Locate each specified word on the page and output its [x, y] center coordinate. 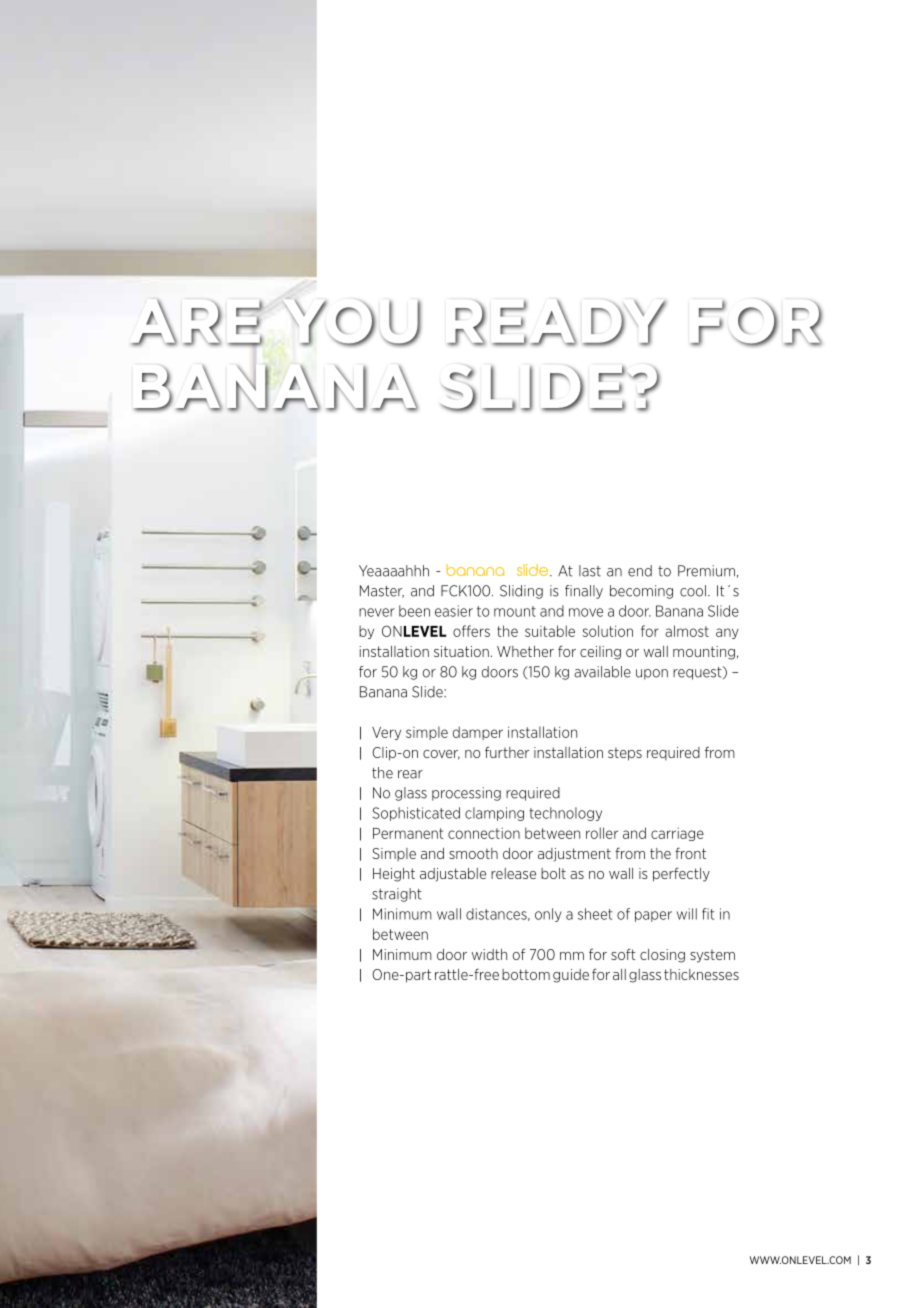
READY [557, 322]
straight [397, 895]
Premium [706, 571]
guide [571, 976]
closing [662, 956]
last [590, 571]
